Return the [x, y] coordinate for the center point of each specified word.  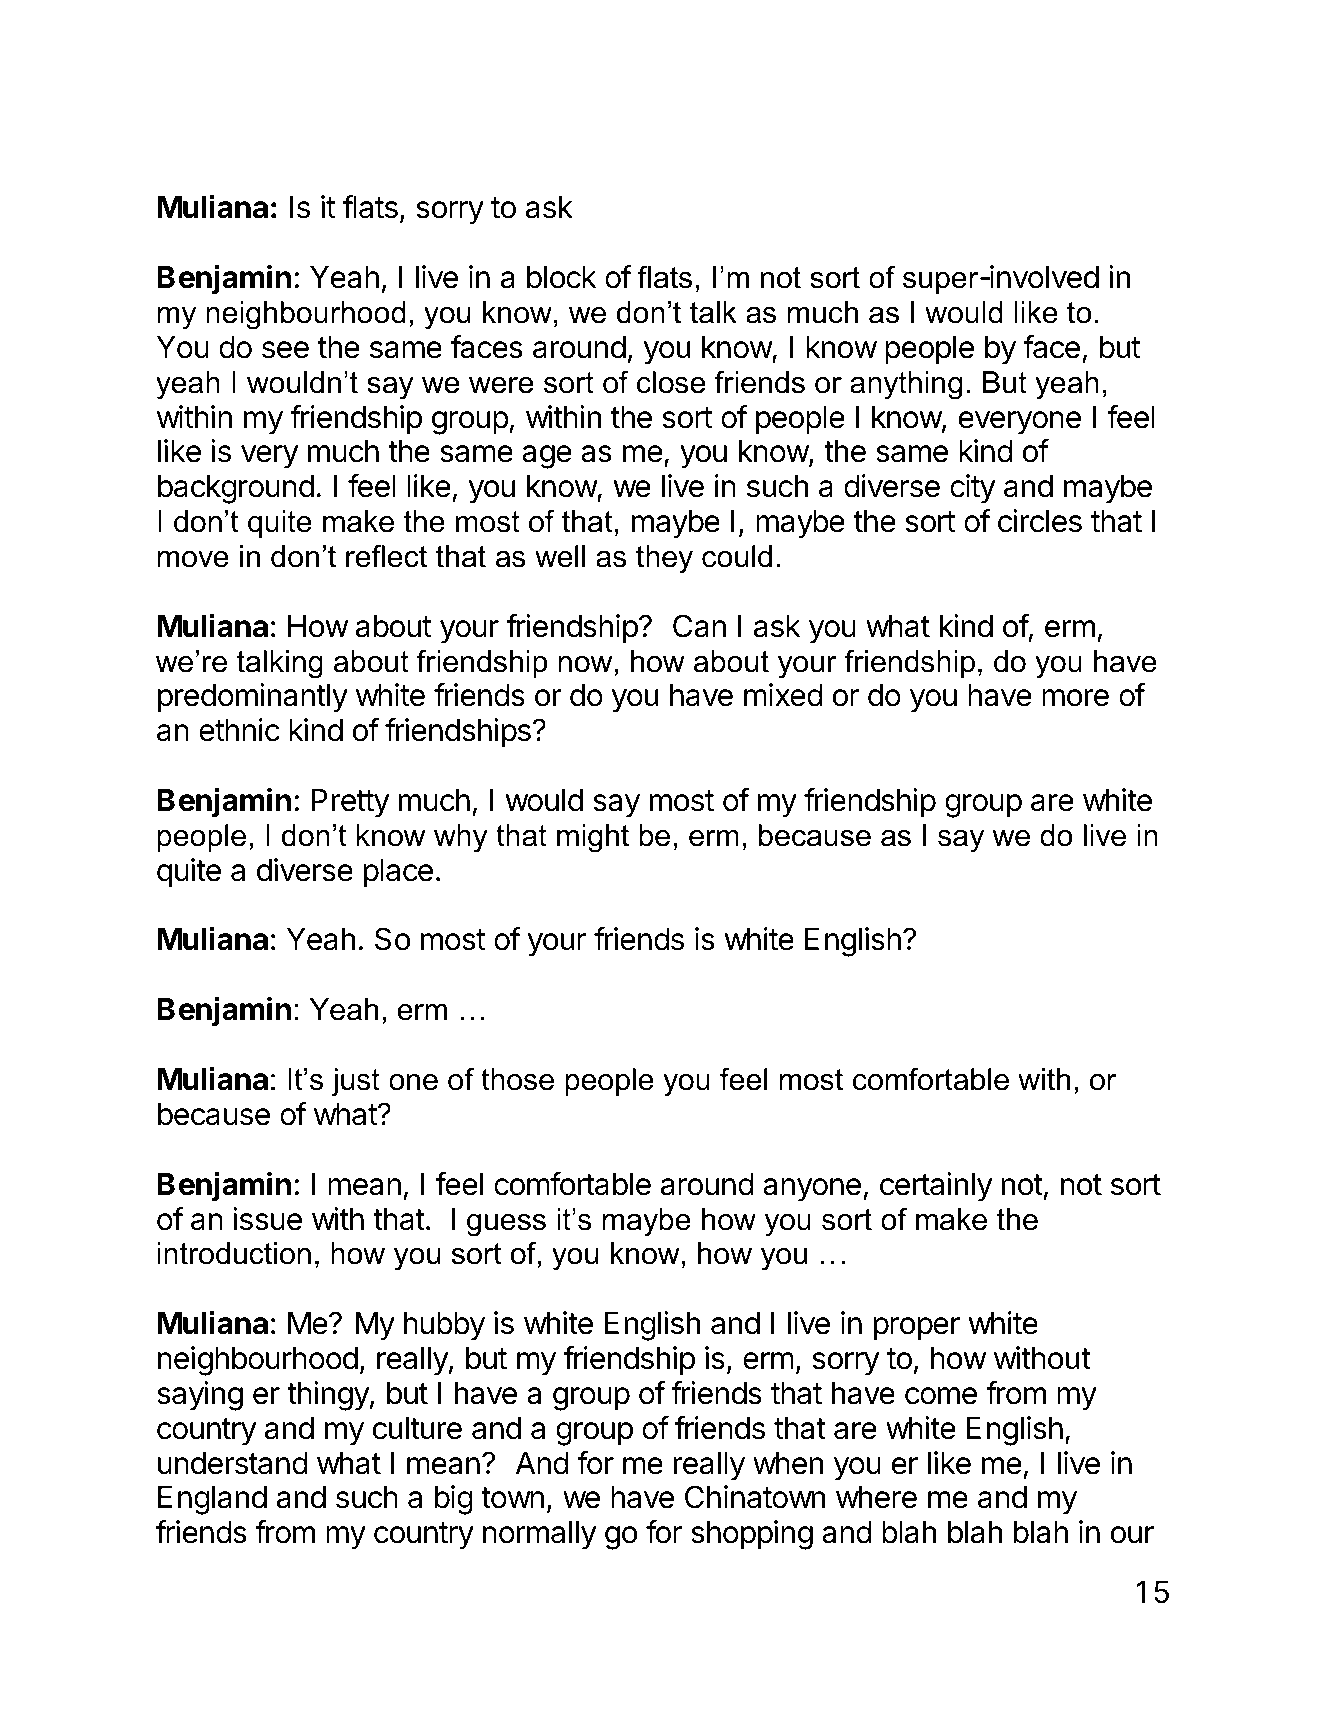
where [876, 1497]
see [285, 350]
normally [540, 1535]
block [561, 277]
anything [906, 385]
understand [233, 1463]
